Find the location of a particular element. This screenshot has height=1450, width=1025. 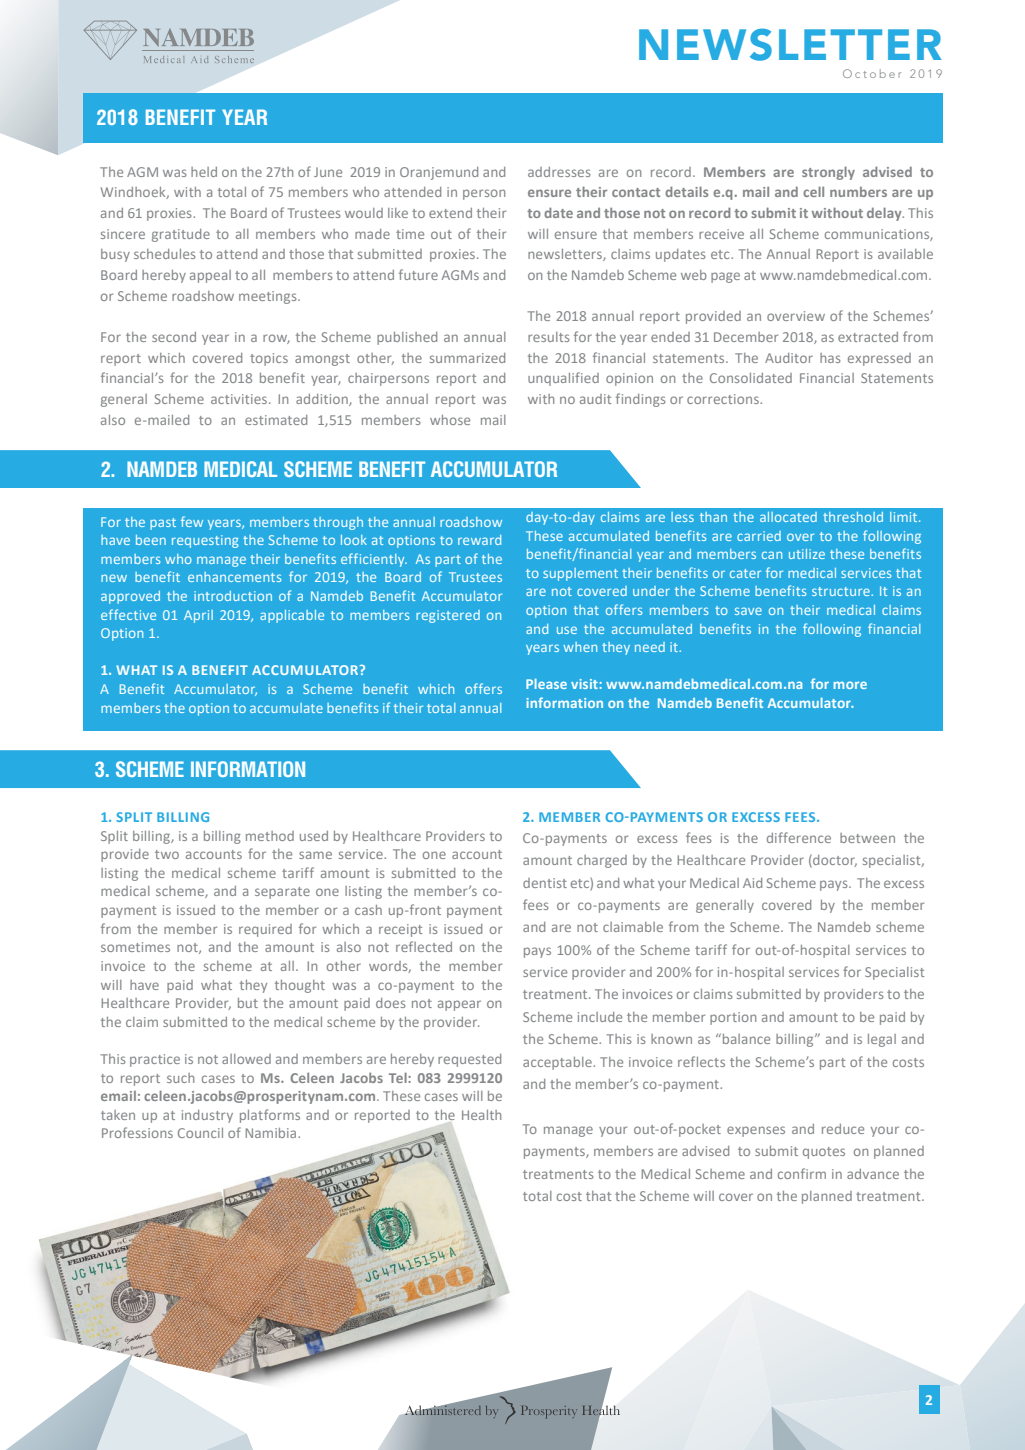

October is located at coordinates (872, 73).
